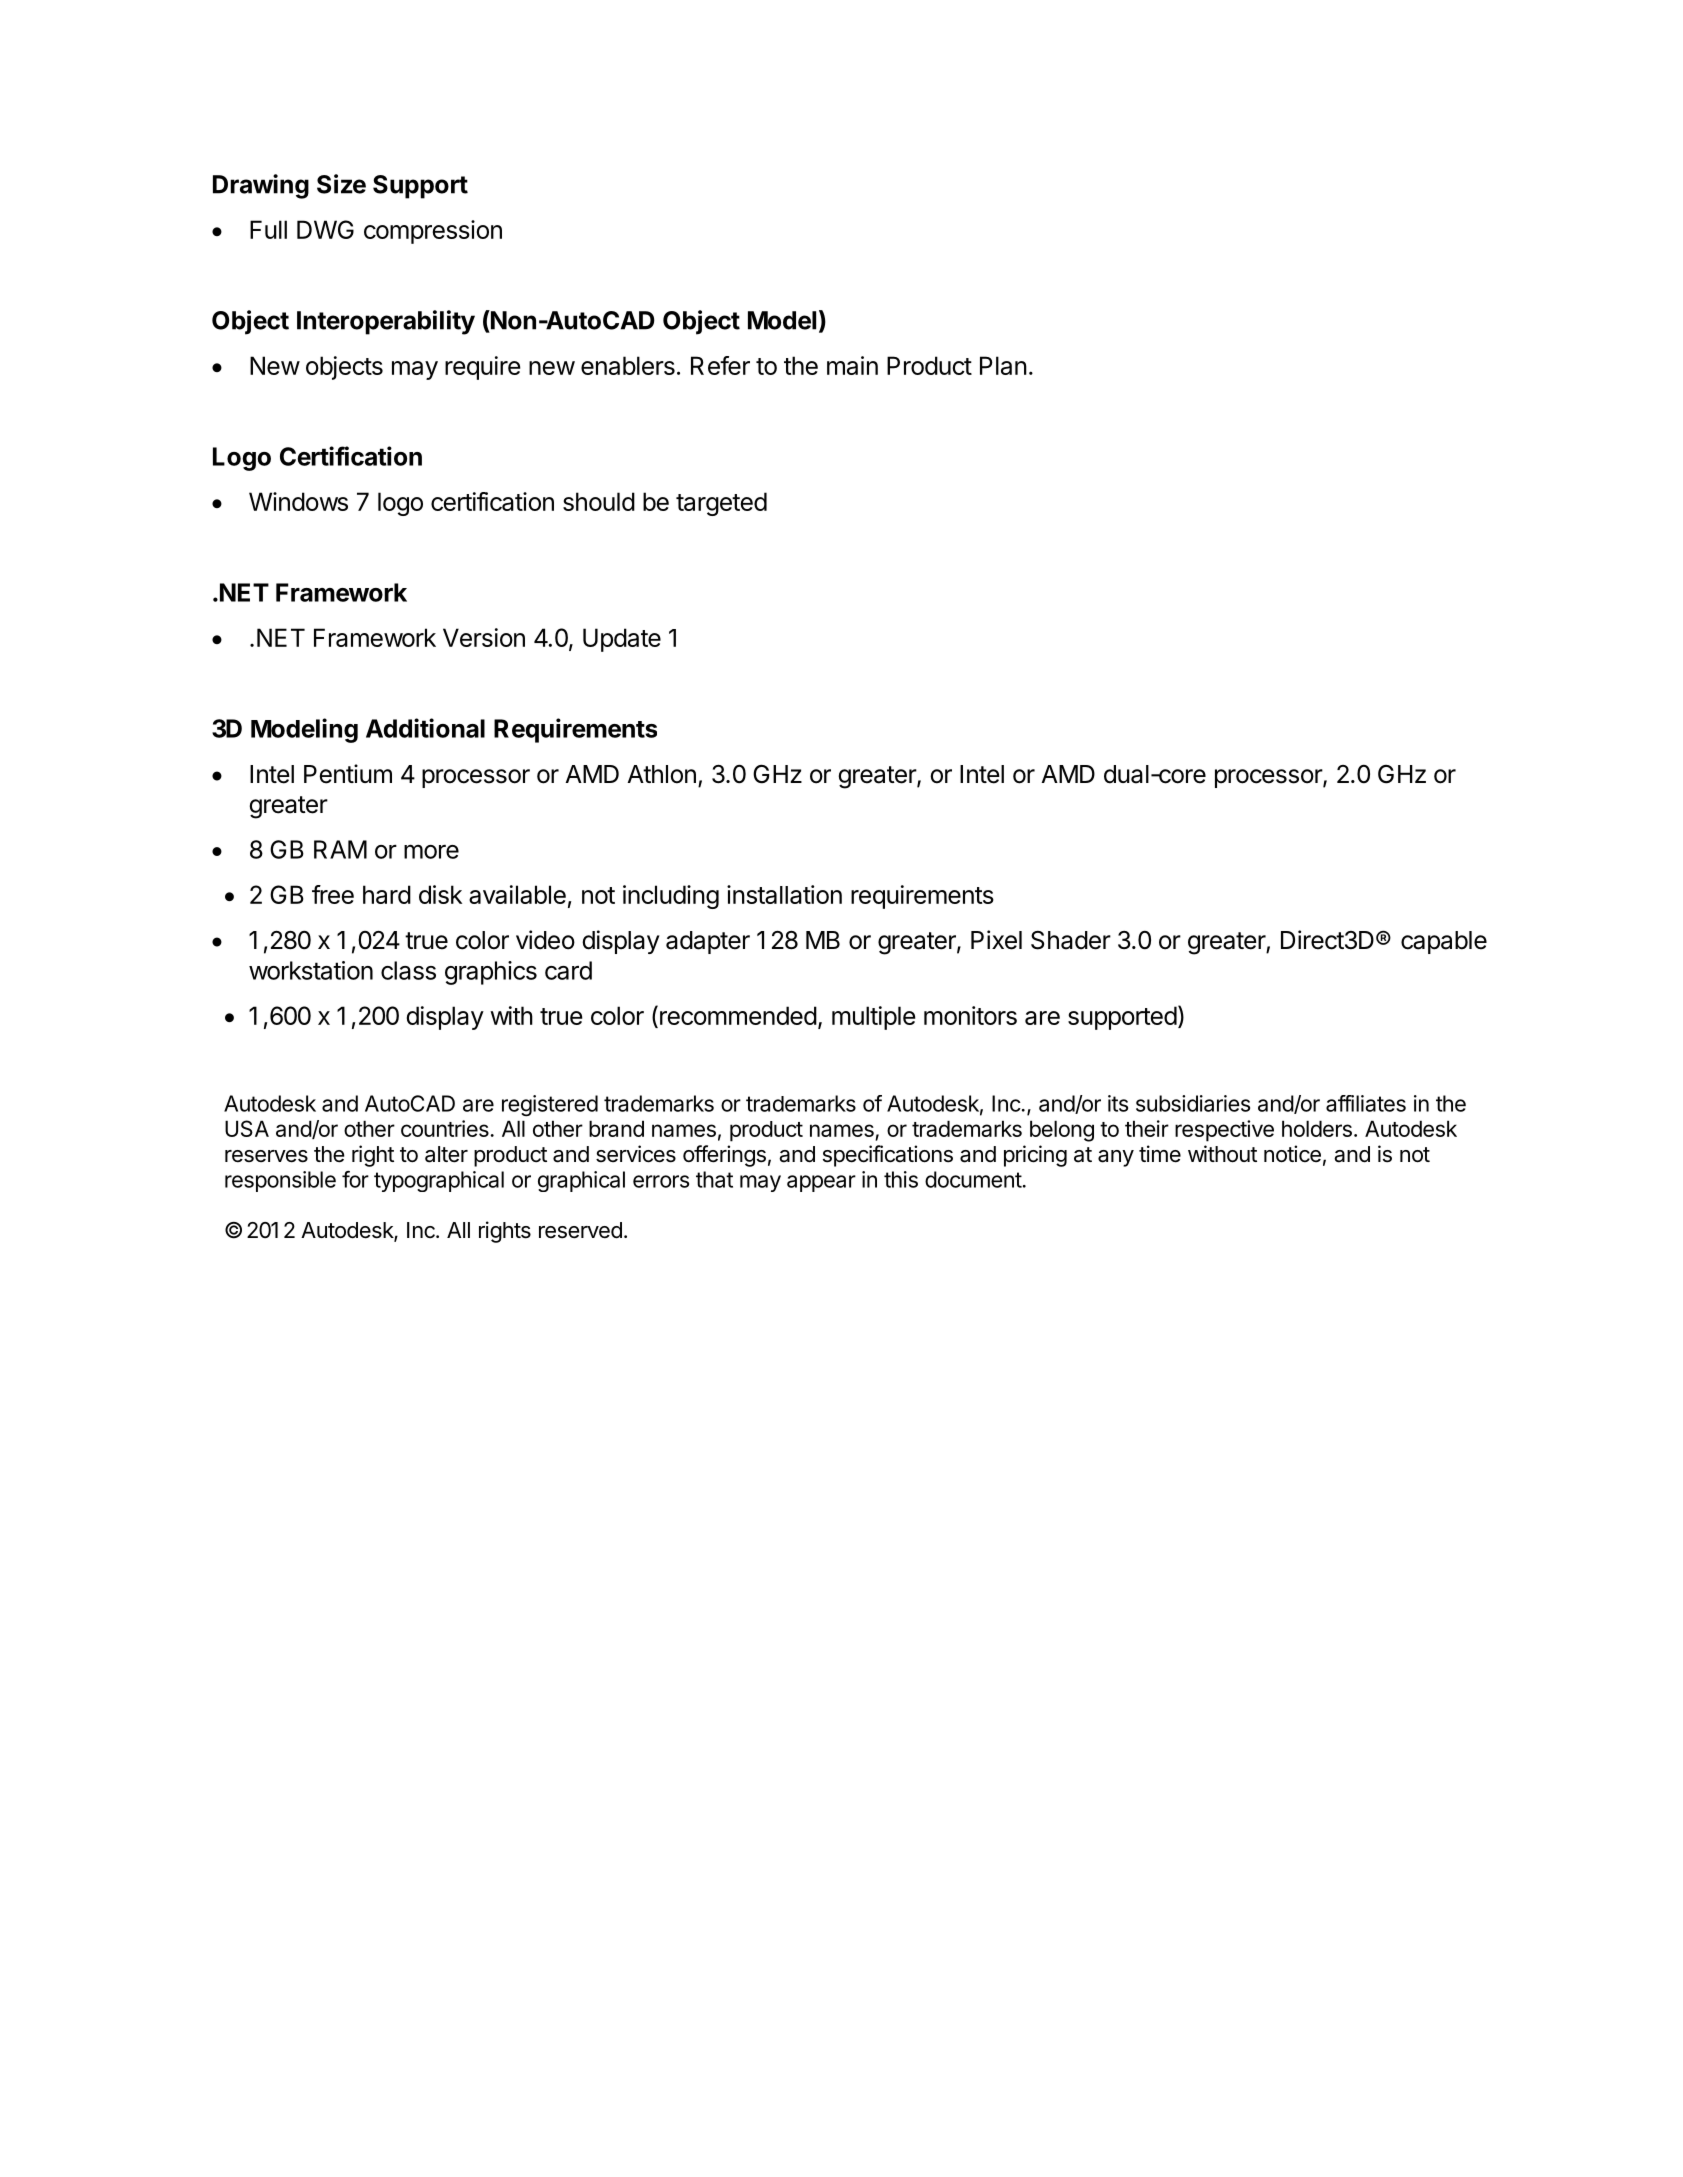  Describe the element at coordinates (1444, 942) in the document. I see `capable` at that location.
